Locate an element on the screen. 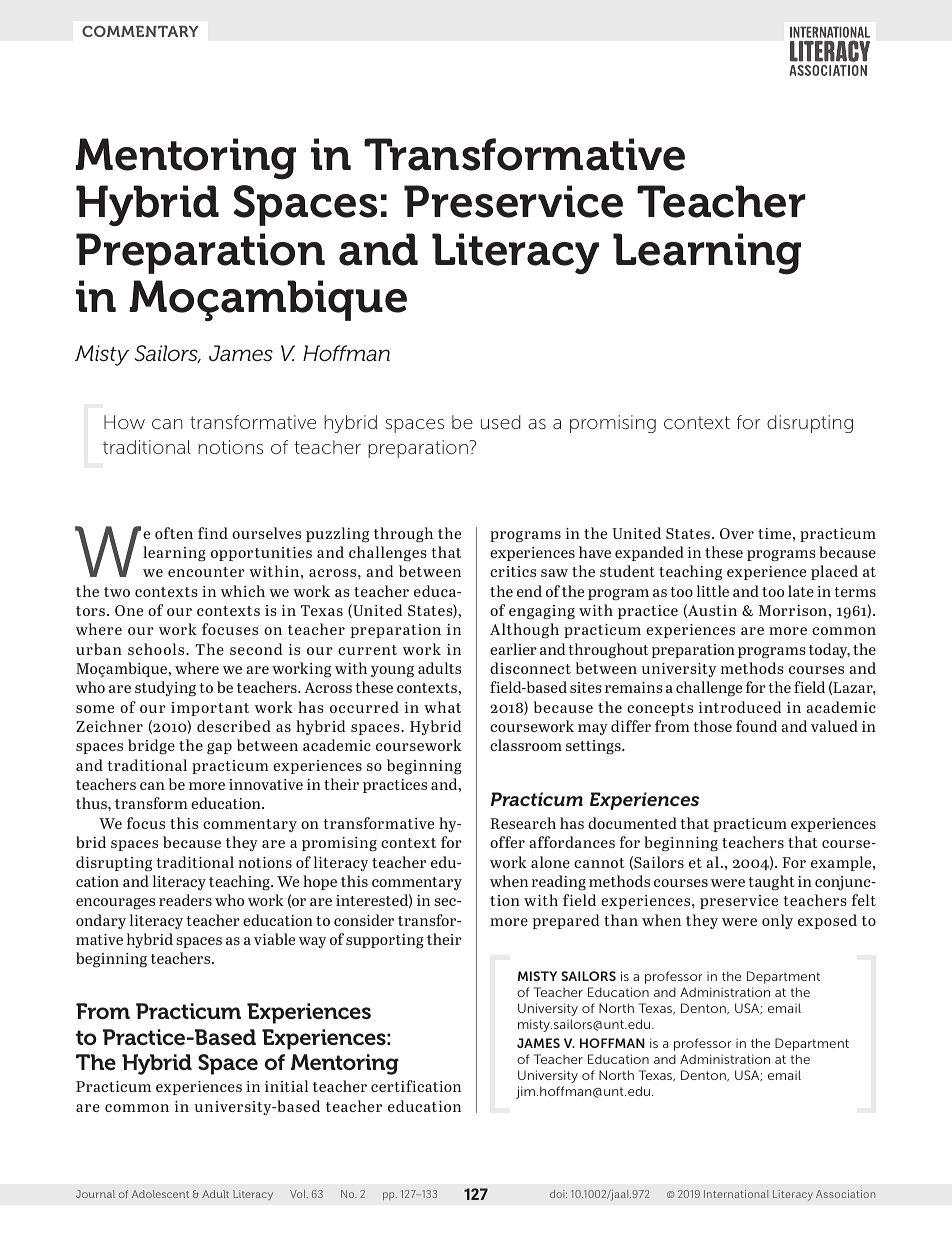  example is located at coordinates (842, 863).
